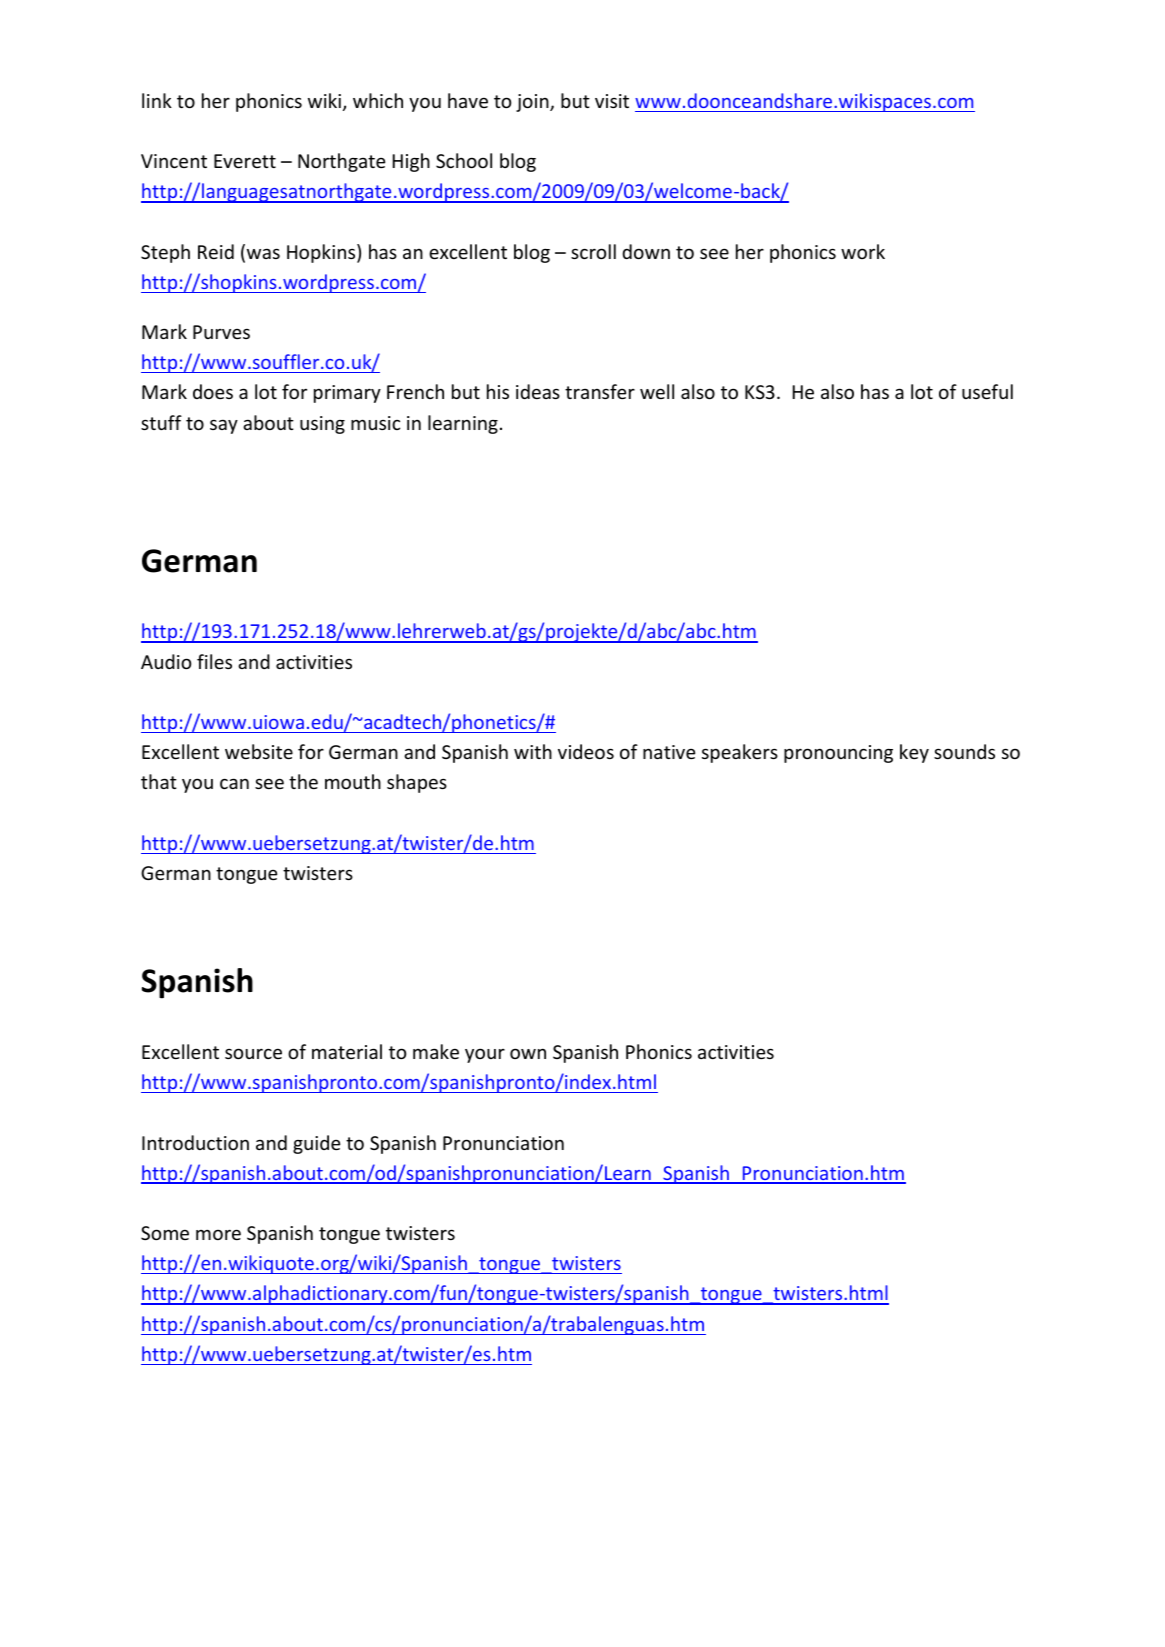 Image resolution: width=1165 pixels, height=1647 pixels. What do you see at coordinates (213, 391) in the image?
I see `does` at bounding box center [213, 391].
